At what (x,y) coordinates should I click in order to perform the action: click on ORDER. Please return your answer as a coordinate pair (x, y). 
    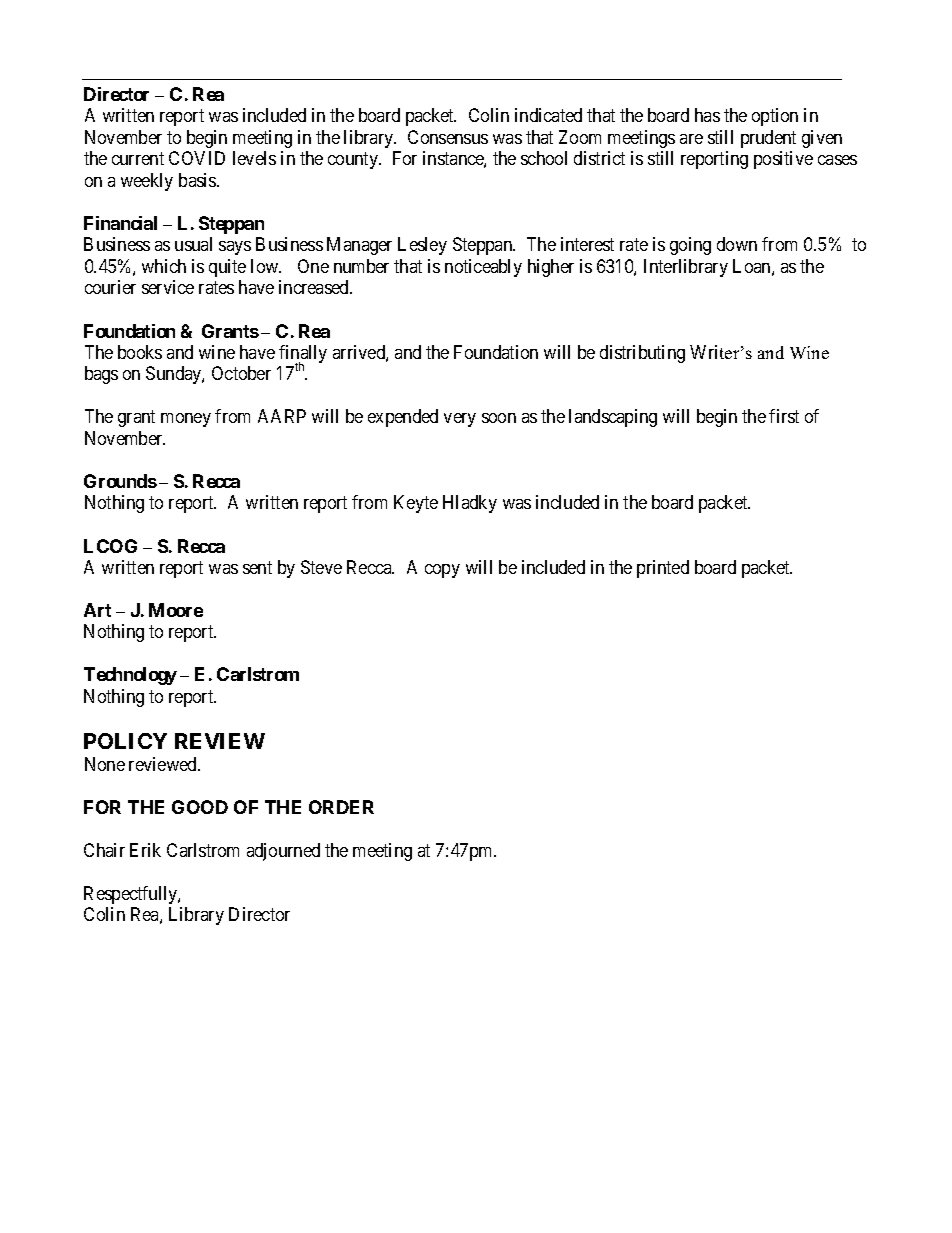
    Looking at the image, I should click on (341, 807).
